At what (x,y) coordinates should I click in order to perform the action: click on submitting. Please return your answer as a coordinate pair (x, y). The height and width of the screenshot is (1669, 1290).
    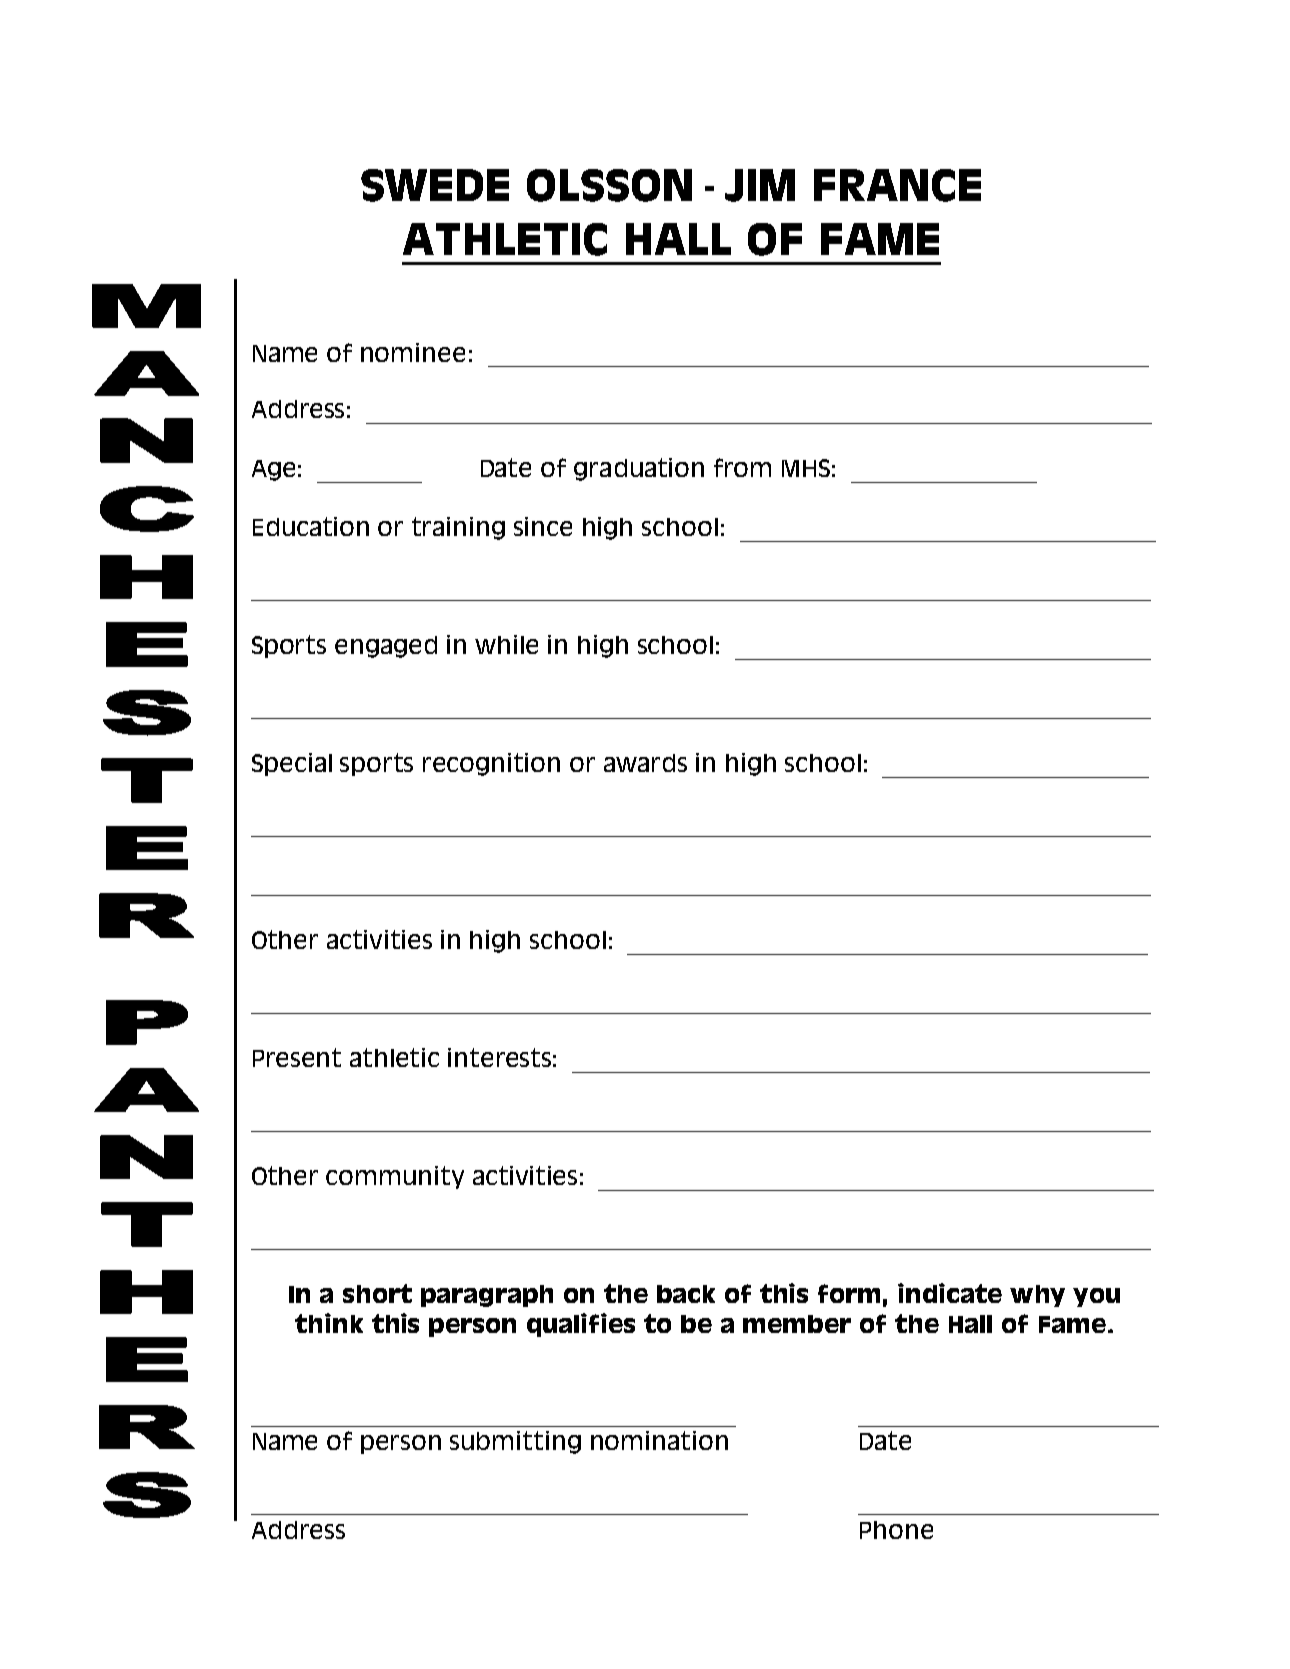
    Looking at the image, I should click on (515, 1442).
